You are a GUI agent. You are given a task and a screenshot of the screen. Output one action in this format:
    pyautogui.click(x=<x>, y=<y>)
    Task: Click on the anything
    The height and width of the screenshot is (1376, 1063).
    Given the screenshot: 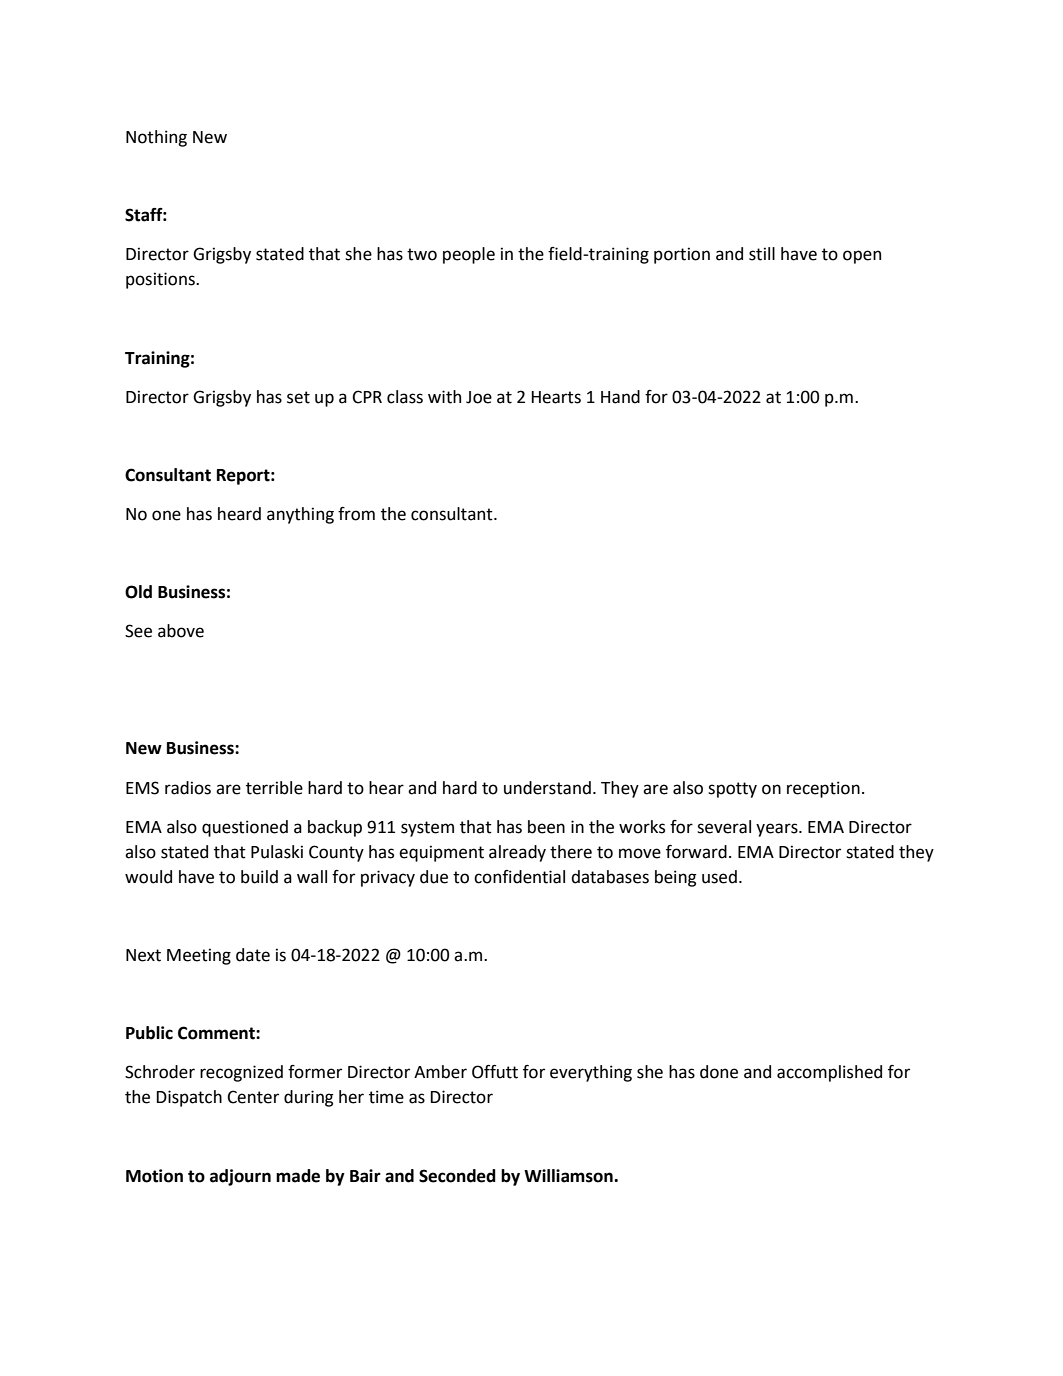 What is the action you would take?
    pyautogui.click(x=300, y=515)
